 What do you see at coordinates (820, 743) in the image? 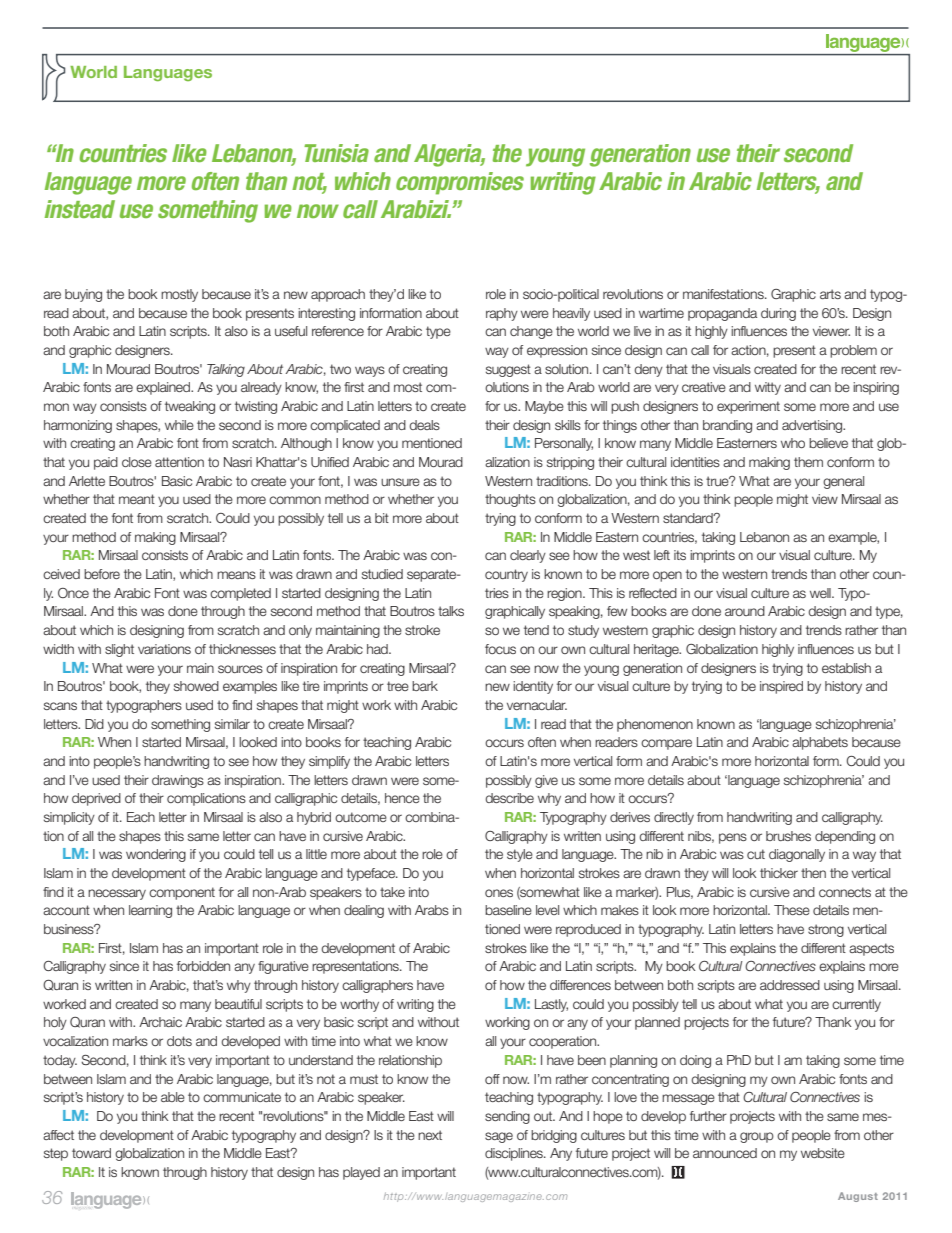
I see `alphabets` at bounding box center [820, 743].
